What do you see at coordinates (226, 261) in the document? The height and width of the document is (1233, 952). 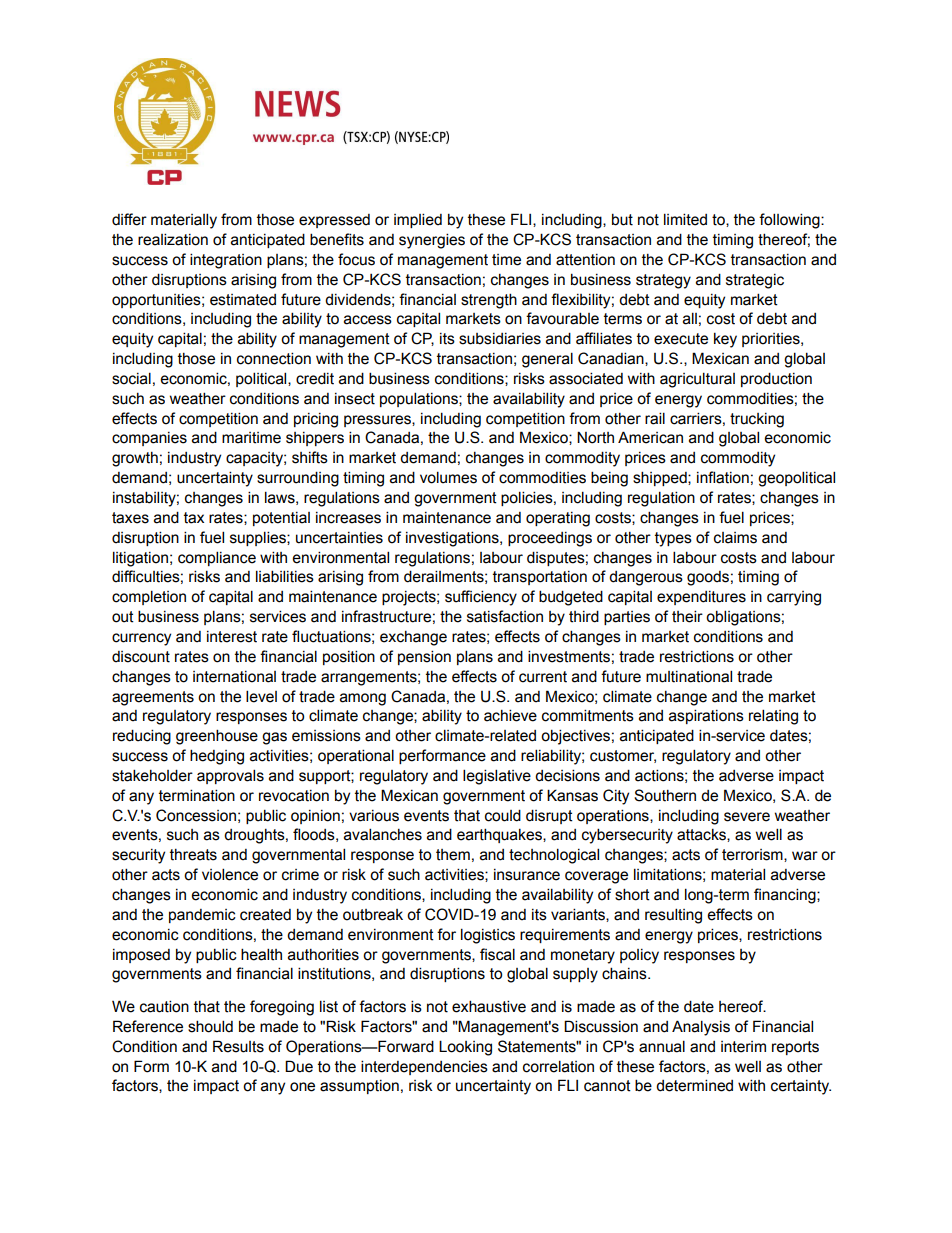 I see `integration` at bounding box center [226, 261].
